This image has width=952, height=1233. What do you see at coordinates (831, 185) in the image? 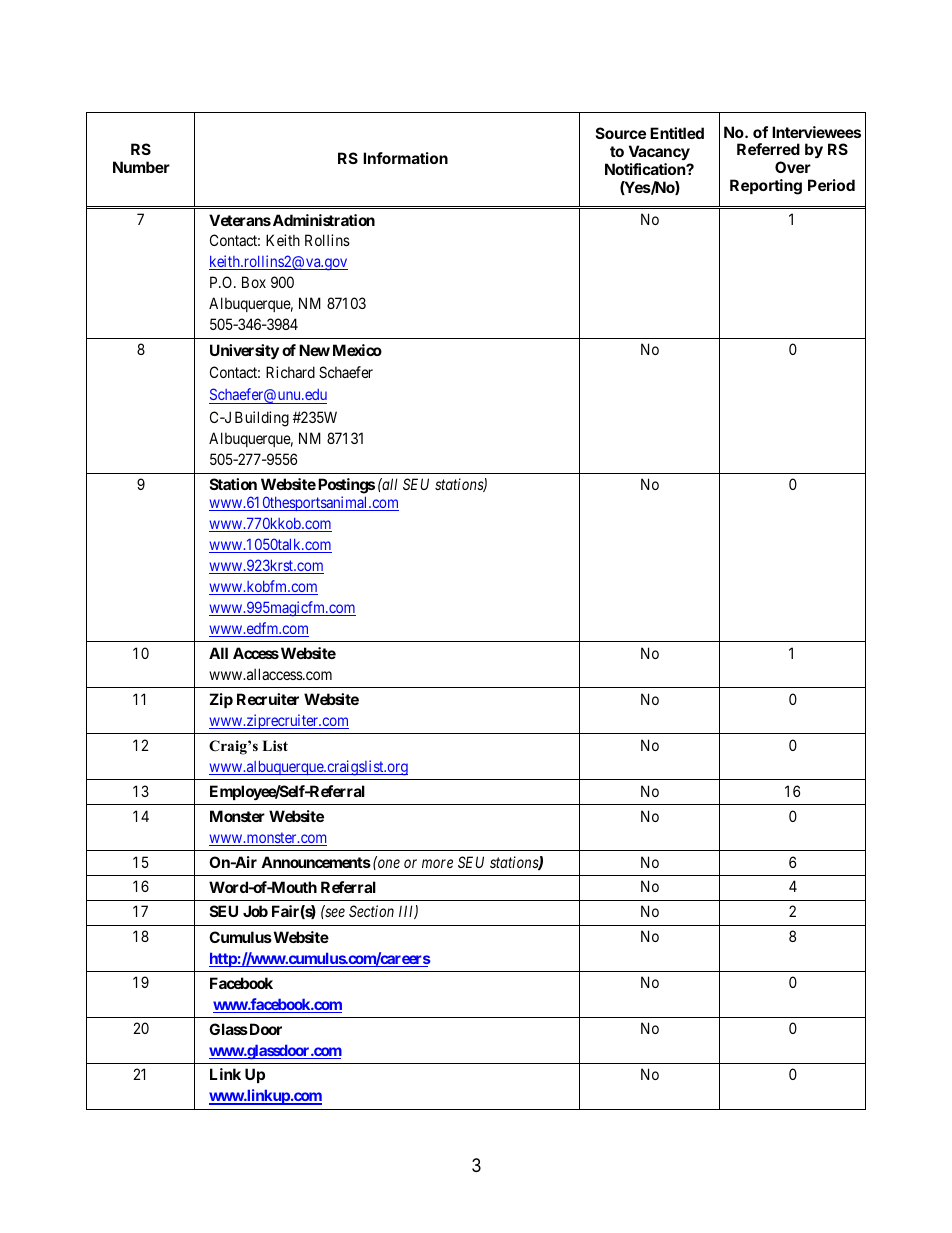
I see `Period` at bounding box center [831, 185].
